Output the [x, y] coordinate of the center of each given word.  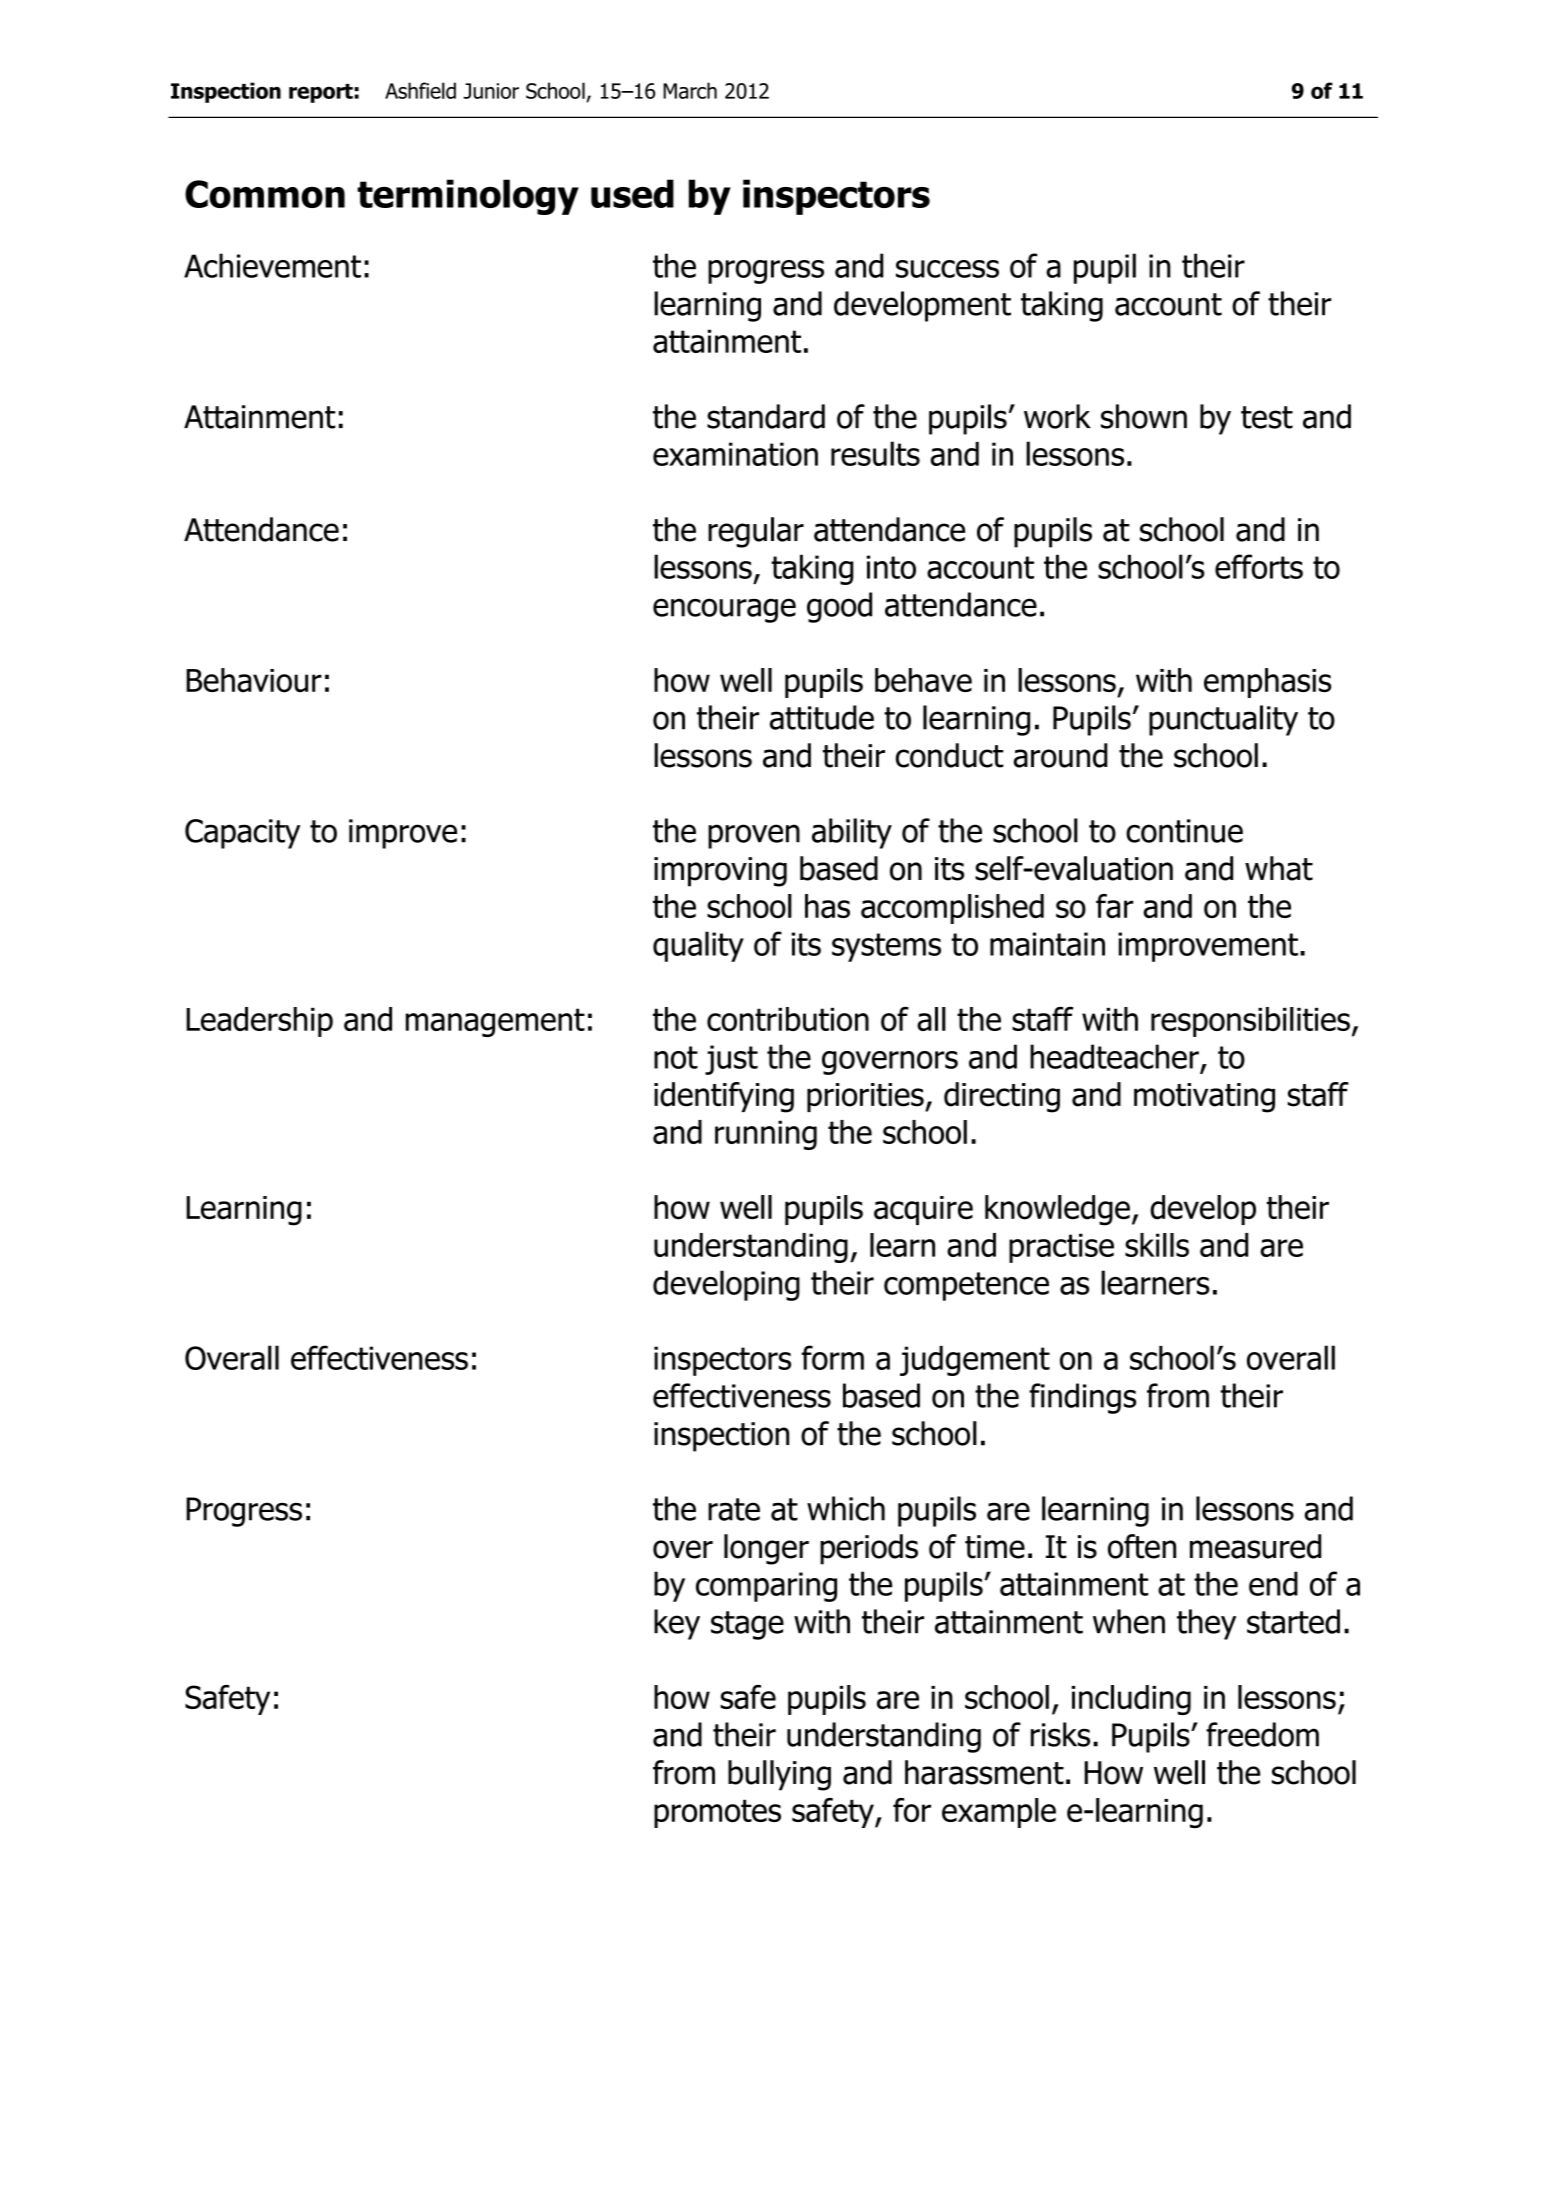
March [690, 90]
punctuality [1223, 720]
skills [1157, 1245]
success [947, 269]
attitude [822, 717]
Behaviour [254, 680]
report [321, 93]
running [766, 1135]
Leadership [259, 1022]
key [677, 1624]
